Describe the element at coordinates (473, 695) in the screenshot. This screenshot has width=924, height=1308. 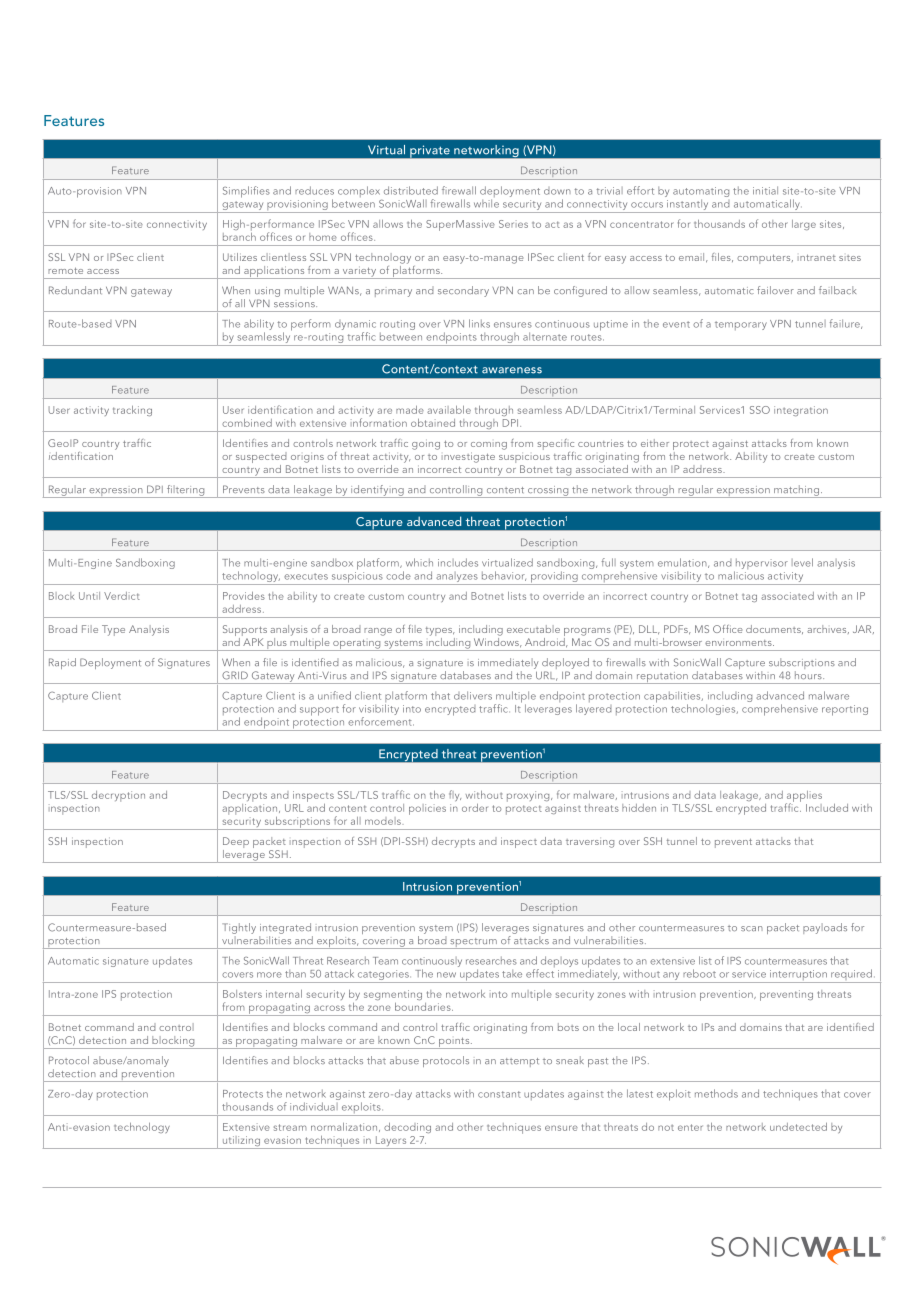
I see `delivers` at that location.
